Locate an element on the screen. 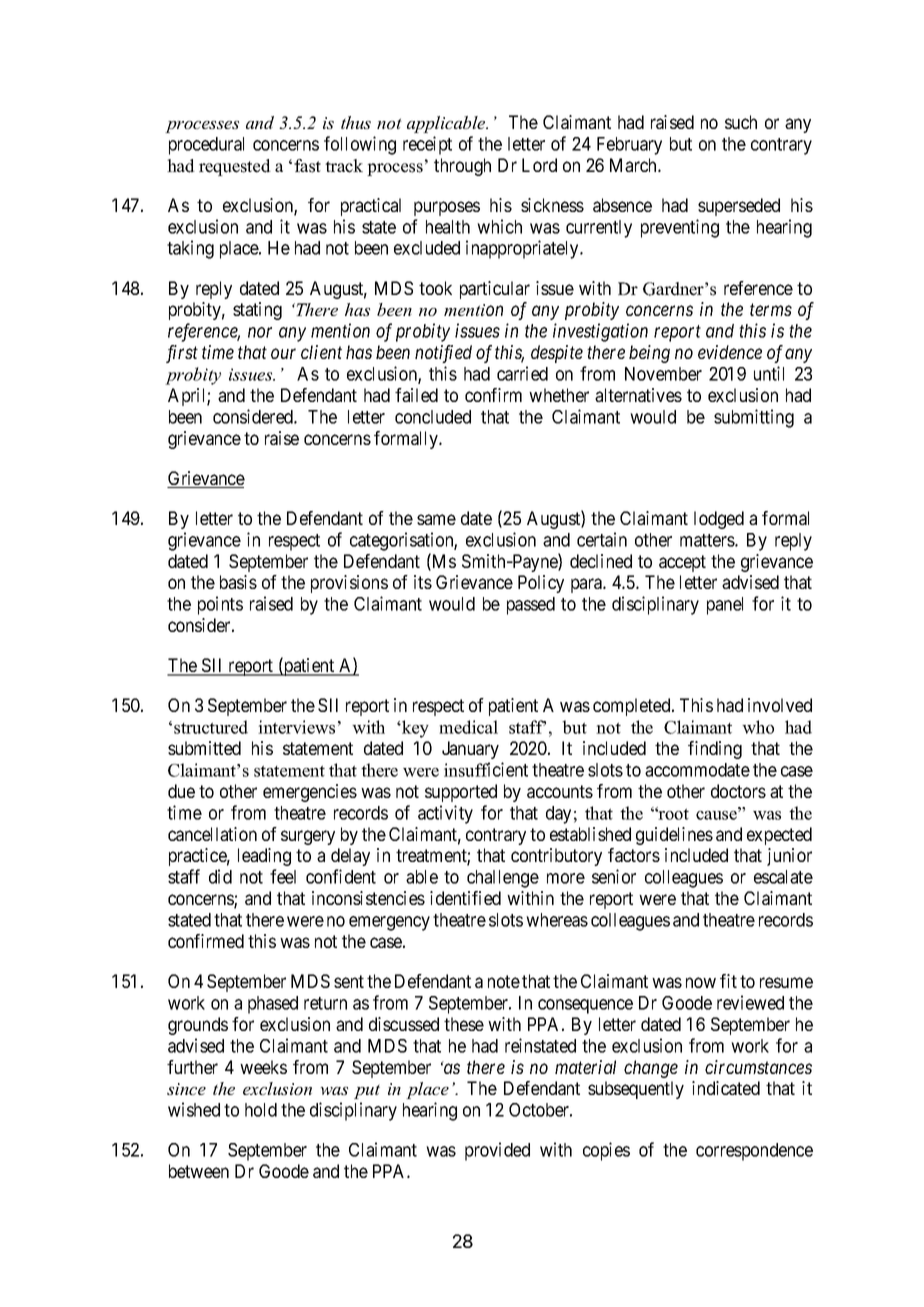  requested is located at coordinates (235, 167).
